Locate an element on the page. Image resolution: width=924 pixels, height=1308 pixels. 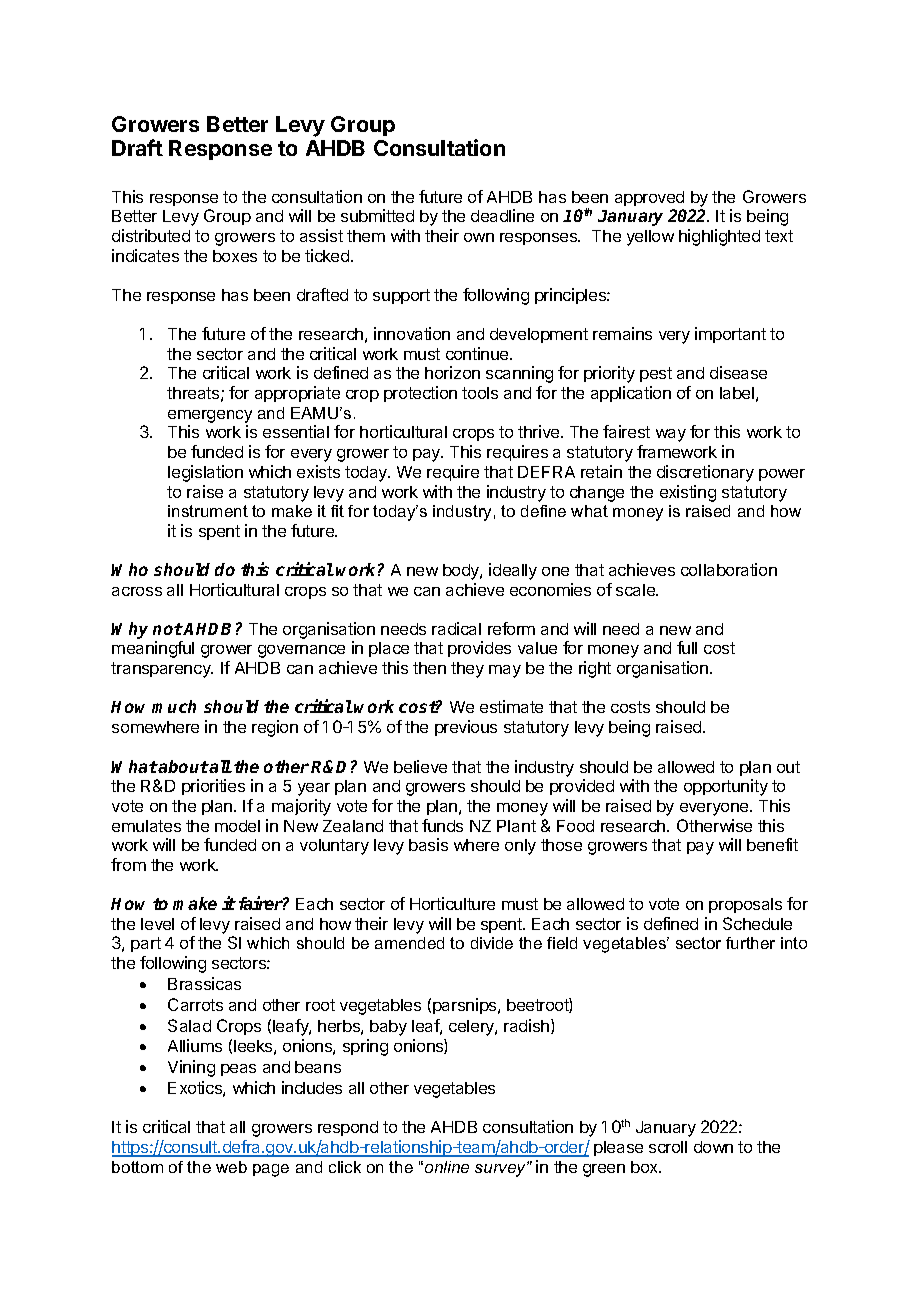
web is located at coordinates (231, 1167).
